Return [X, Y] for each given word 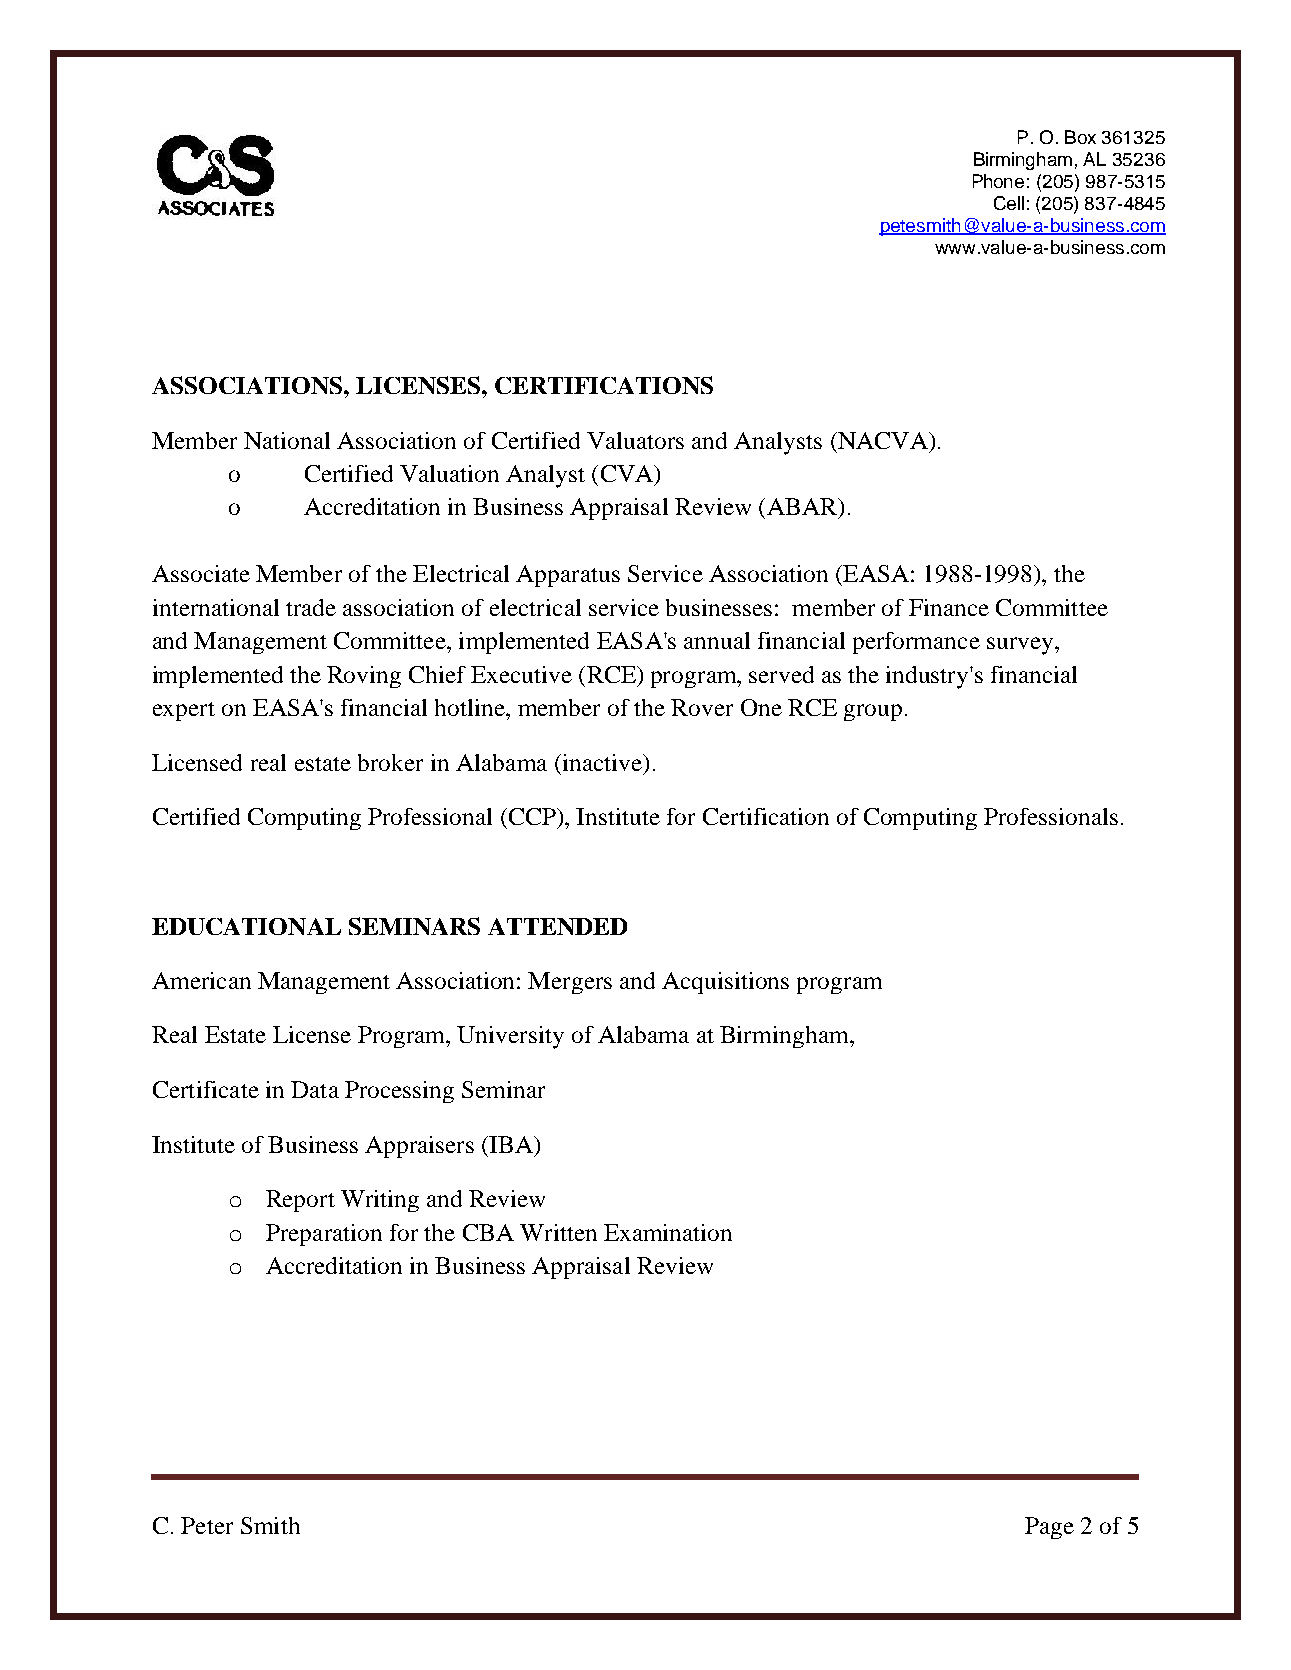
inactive [602, 762]
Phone [998, 181]
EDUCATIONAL [246, 926]
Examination [668, 1232]
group [873, 712]
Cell [1009, 203]
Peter [207, 1525]
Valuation [449, 473]
